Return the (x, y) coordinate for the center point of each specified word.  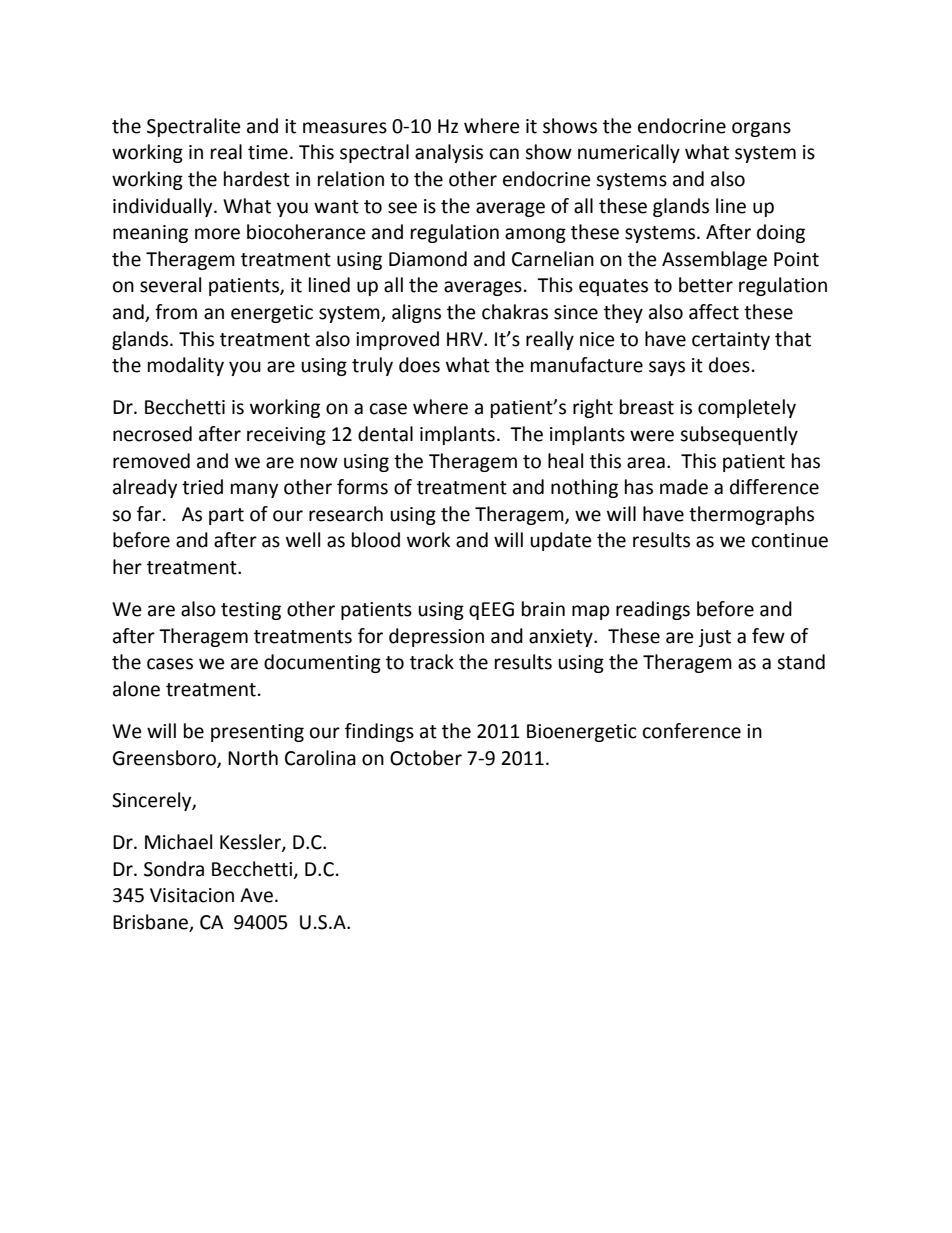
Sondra (174, 869)
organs (761, 129)
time (268, 152)
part (226, 516)
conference (692, 731)
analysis (449, 153)
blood (376, 540)
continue (790, 540)
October (426, 758)
